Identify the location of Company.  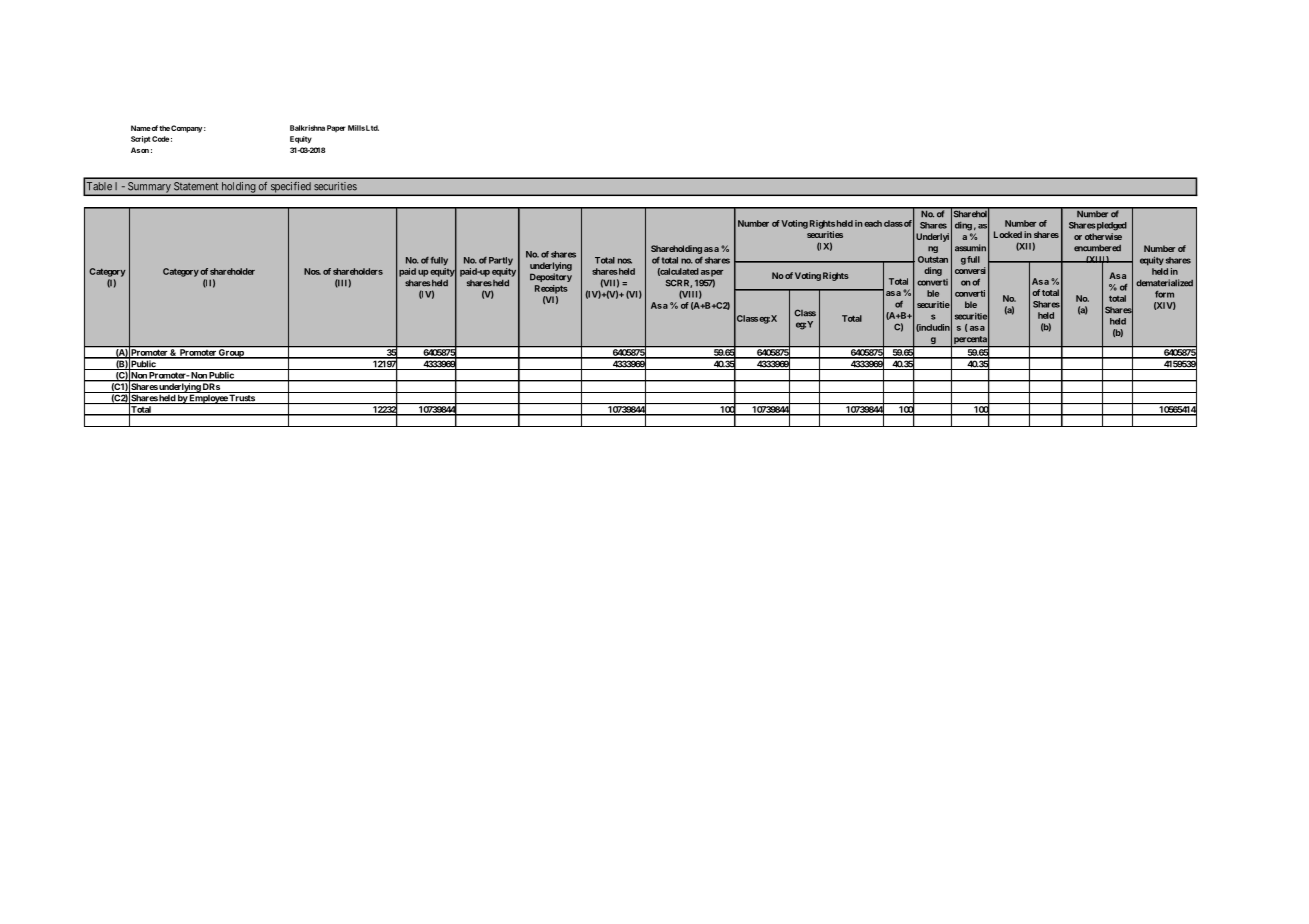
(186, 129).
